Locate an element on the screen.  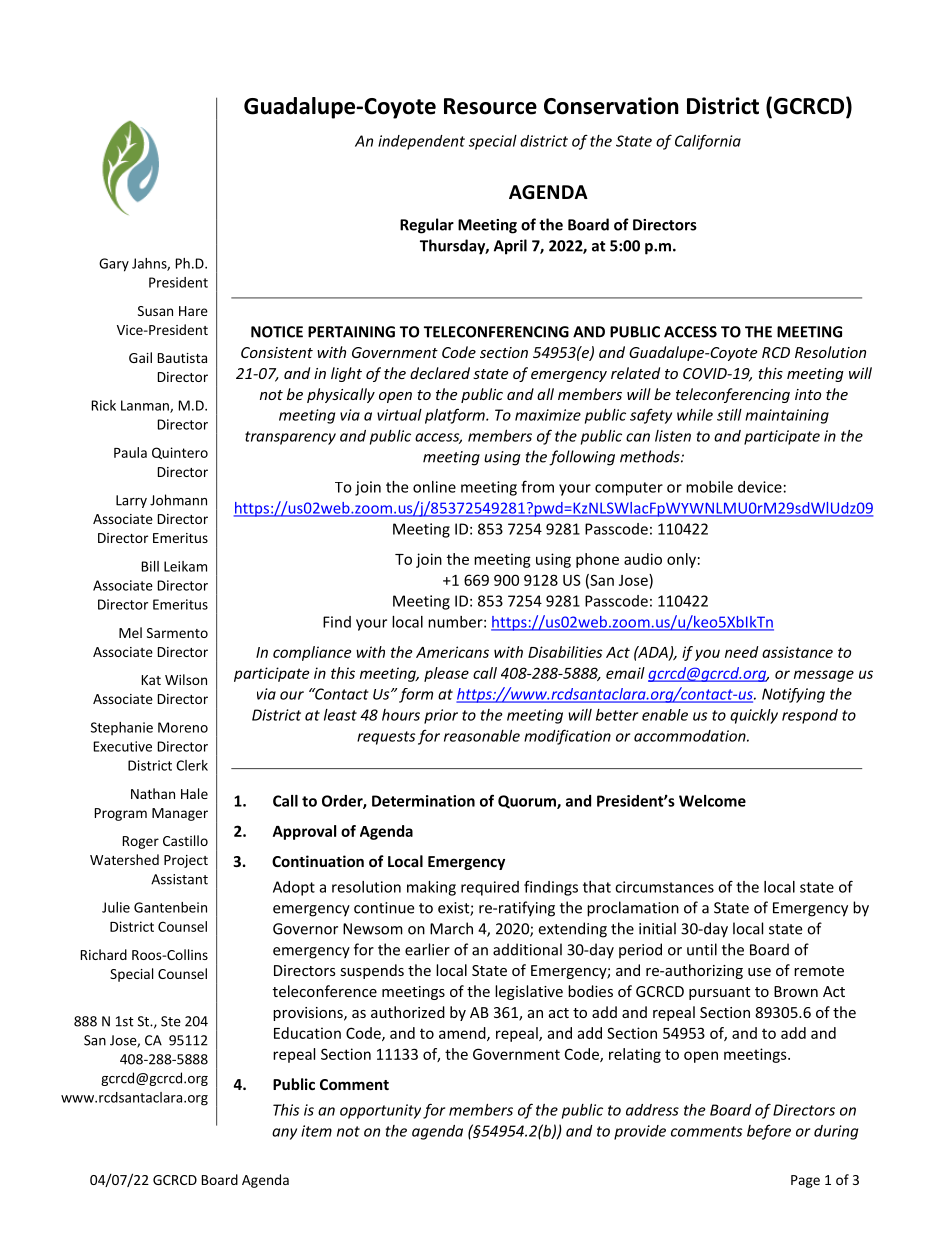
any is located at coordinates (284, 1134).
